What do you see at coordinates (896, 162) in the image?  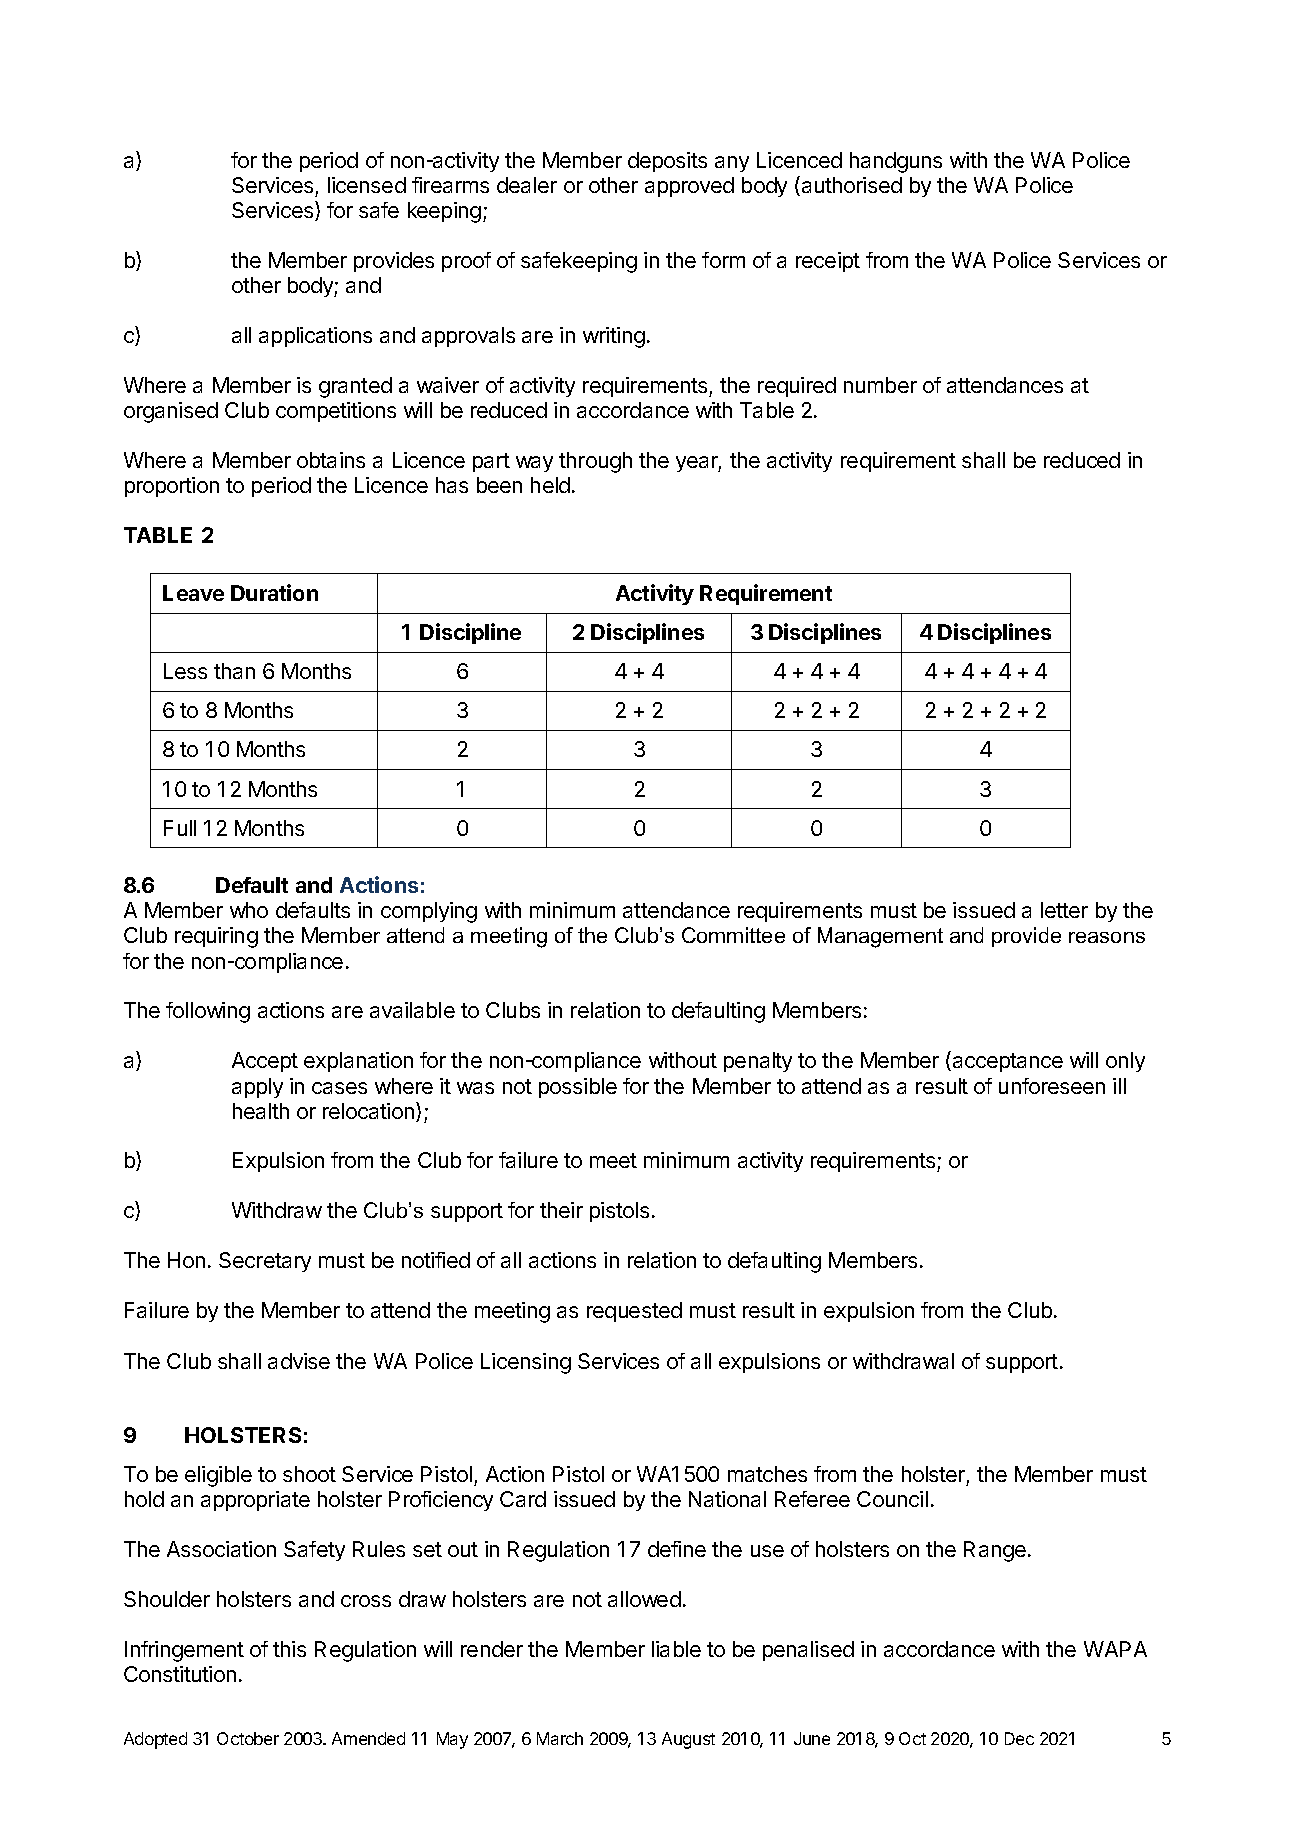 I see `handguns` at bounding box center [896, 162].
